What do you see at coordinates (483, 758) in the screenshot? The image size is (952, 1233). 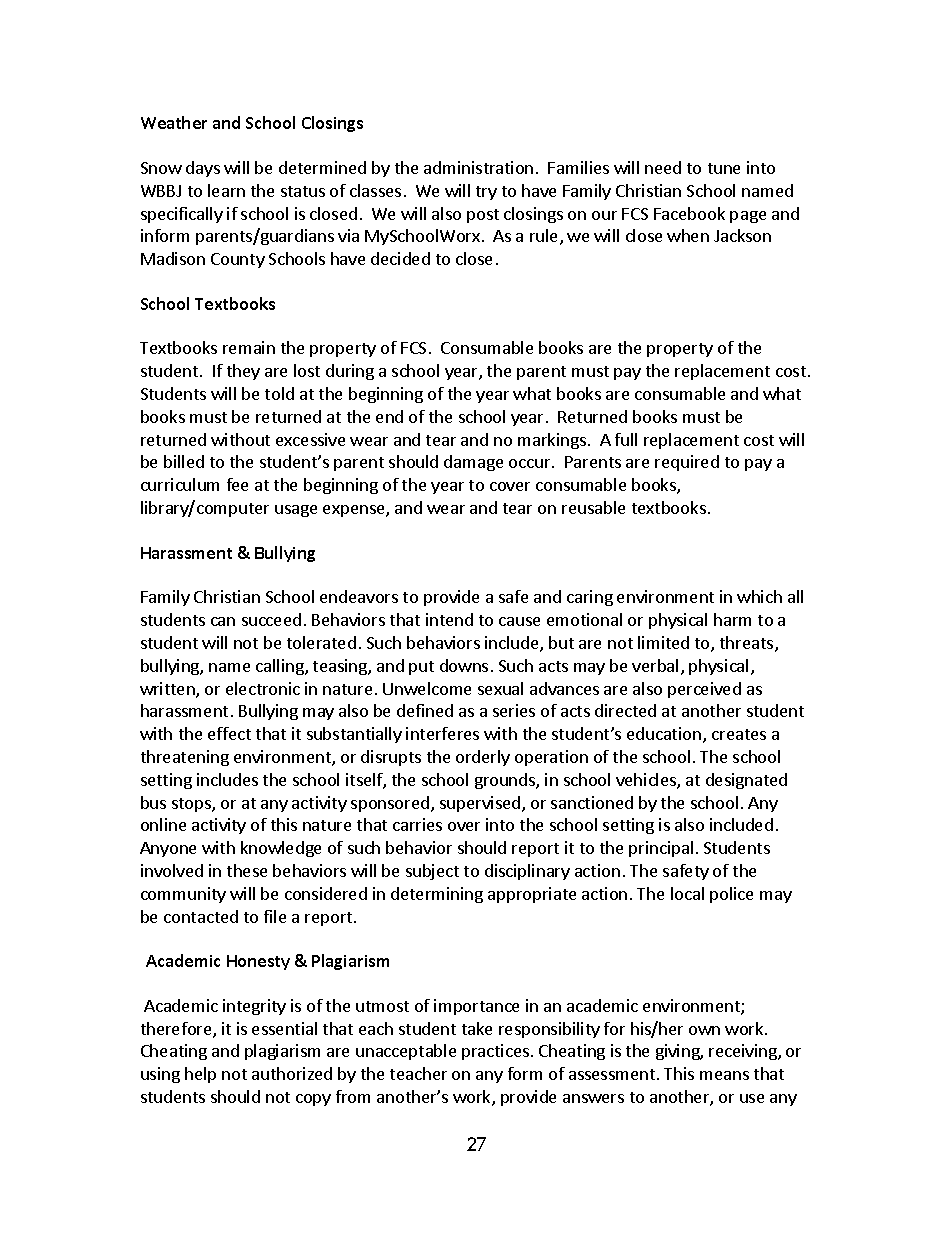 I see `orderly` at bounding box center [483, 758].
